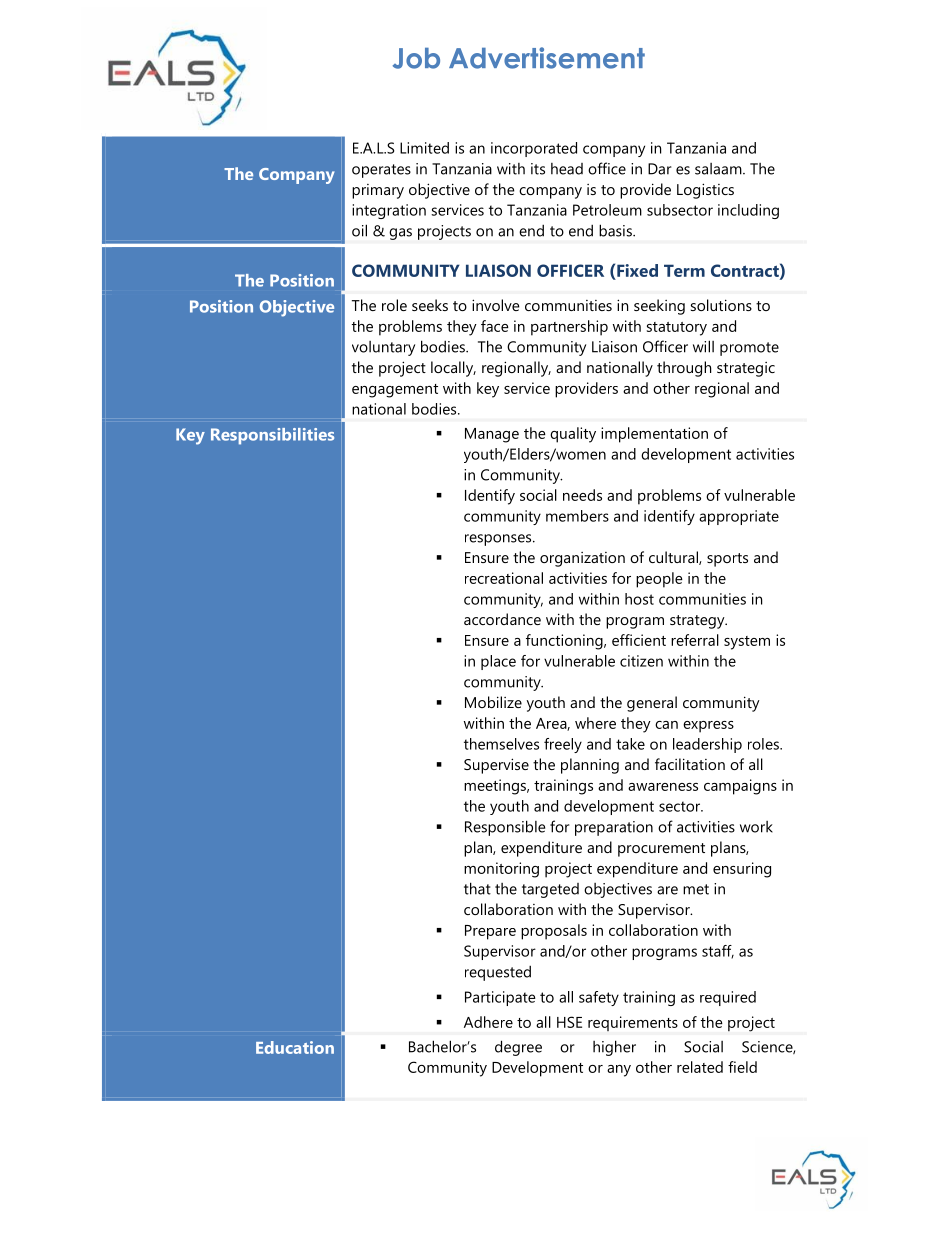 The width and height of the screenshot is (952, 1233). What do you see at coordinates (295, 1047) in the screenshot?
I see `Education` at bounding box center [295, 1047].
